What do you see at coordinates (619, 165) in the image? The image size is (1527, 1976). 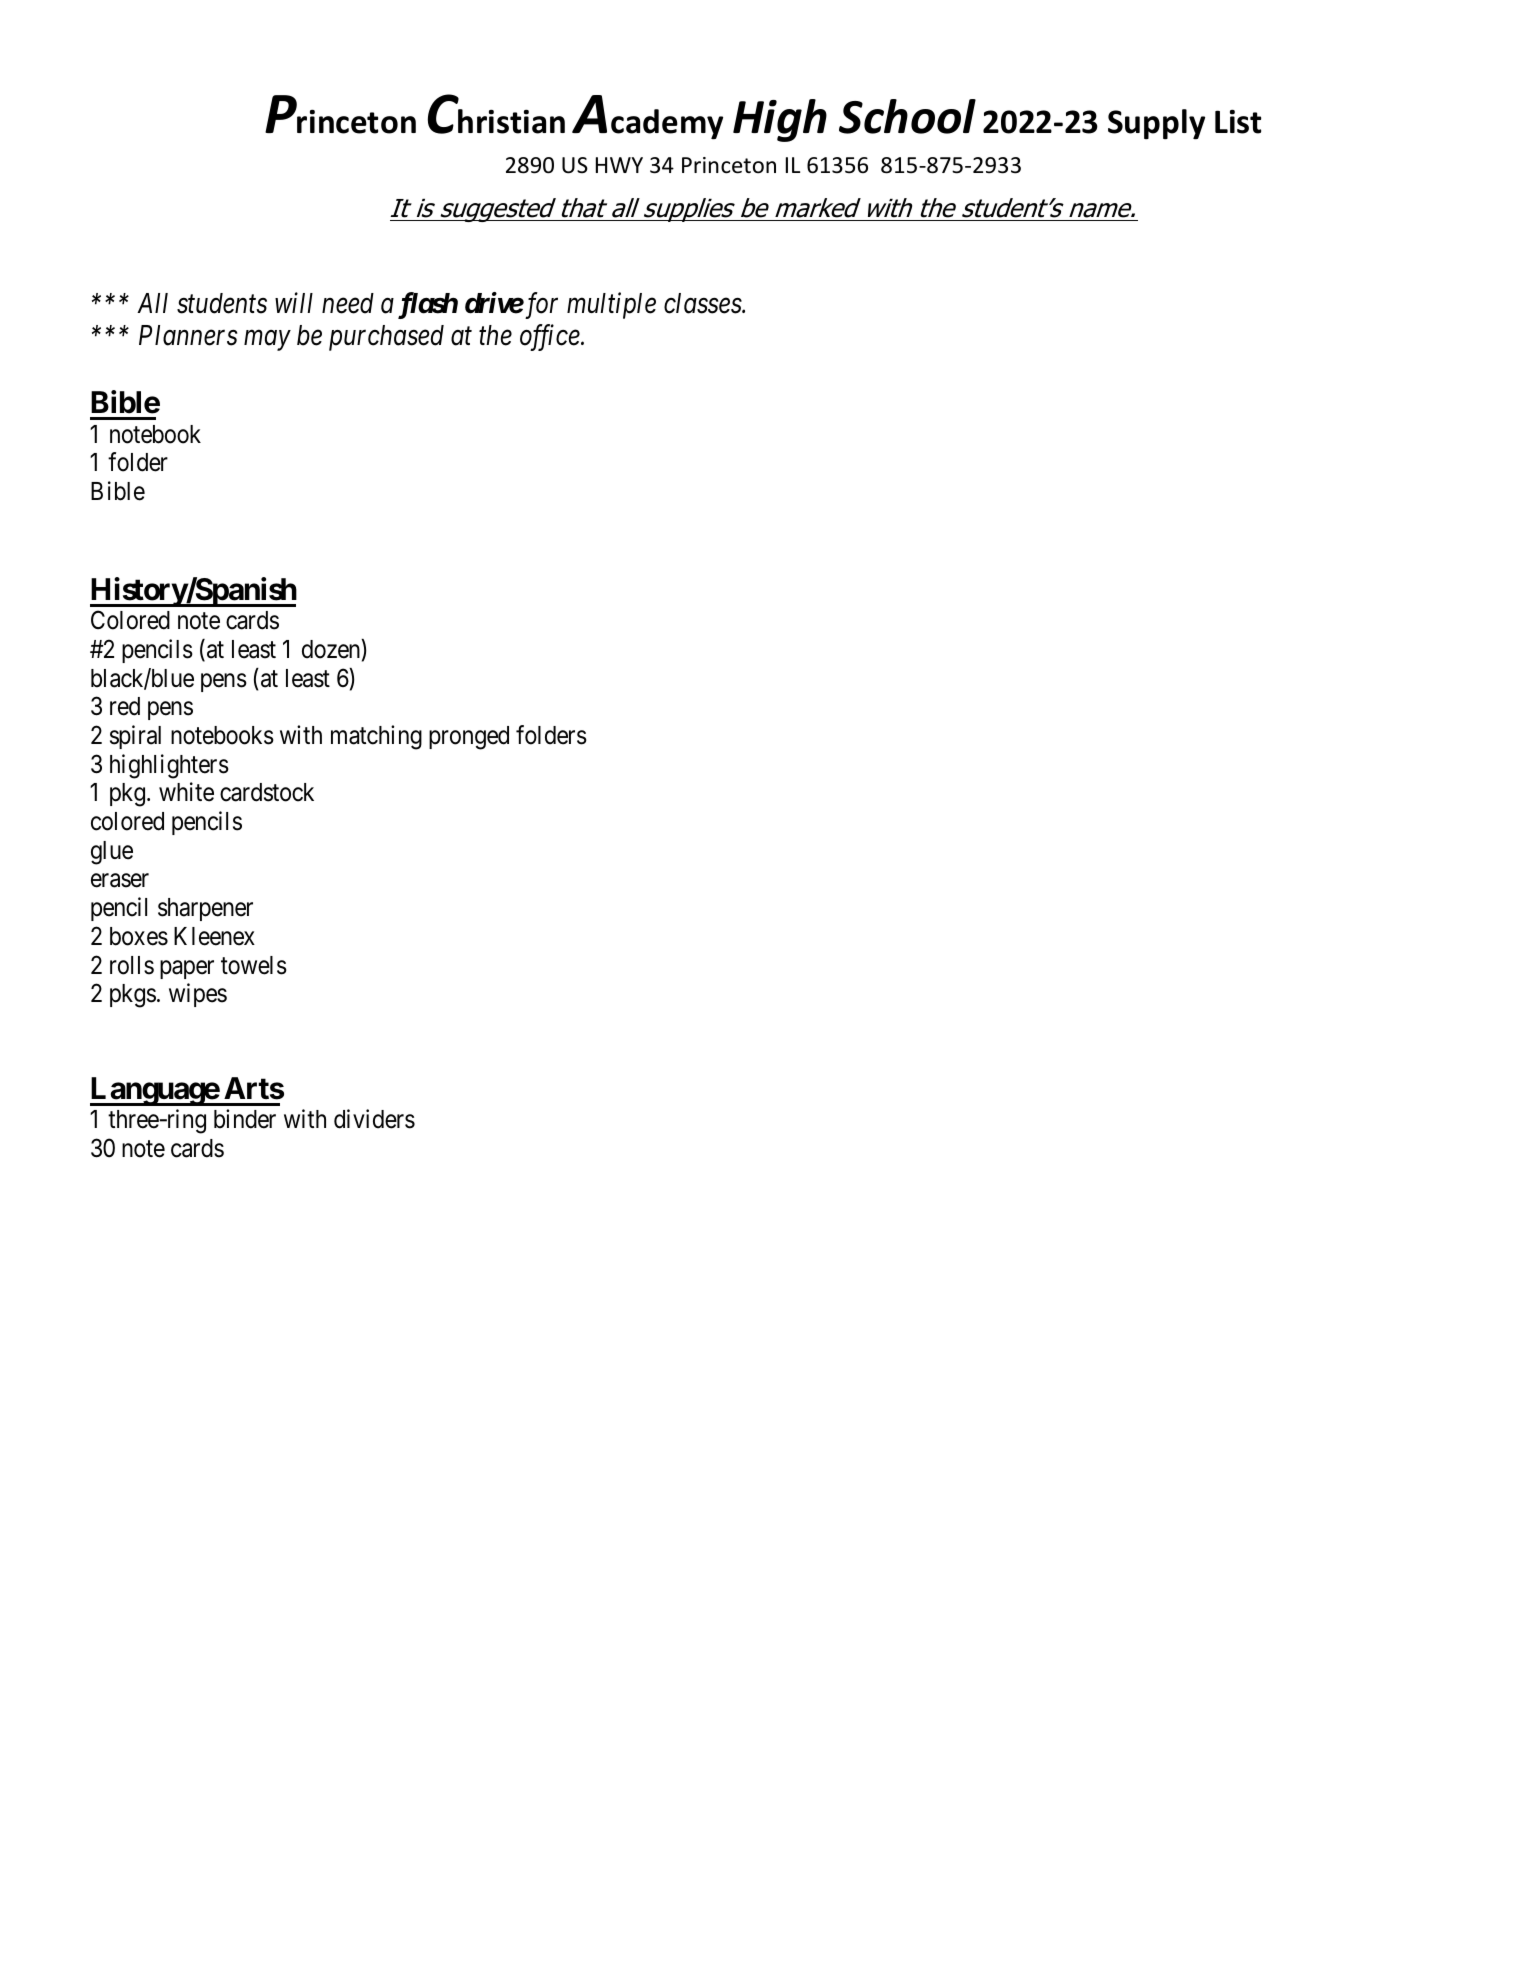 I see `HWY` at bounding box center [619, 165].
